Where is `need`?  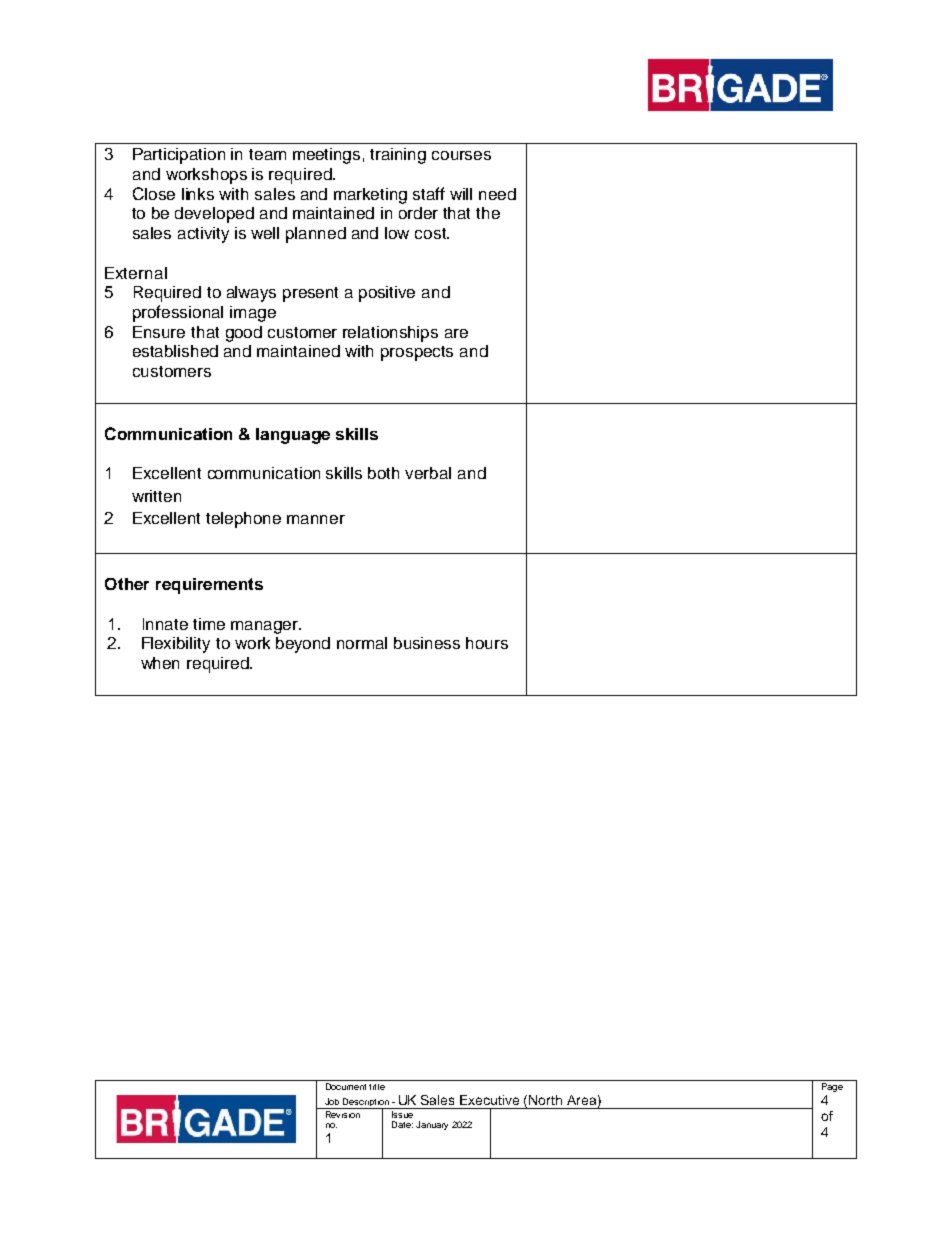 need is located at coordinates (497, 194).
